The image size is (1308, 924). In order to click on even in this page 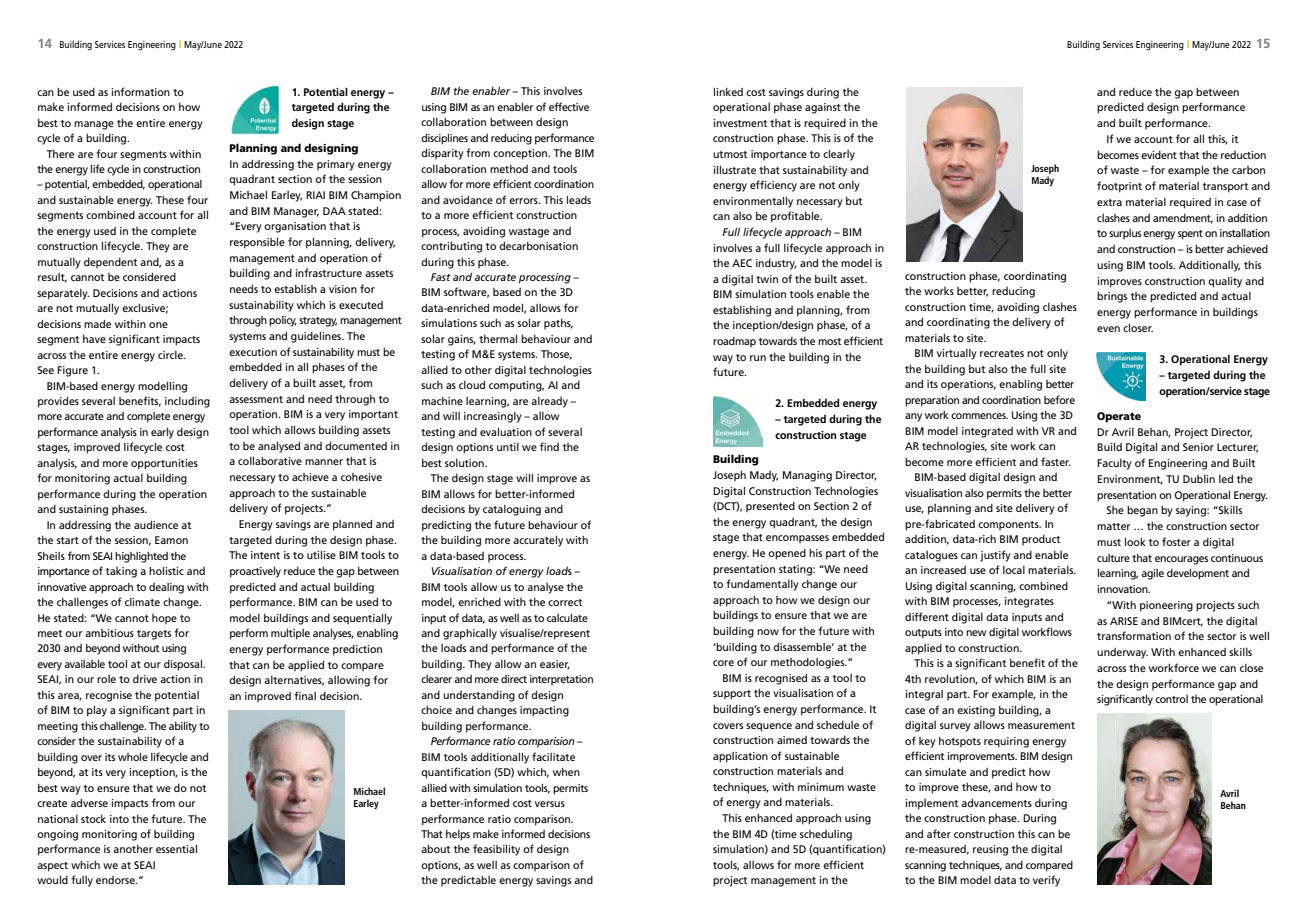, I will do `click(1108, 329)`.
